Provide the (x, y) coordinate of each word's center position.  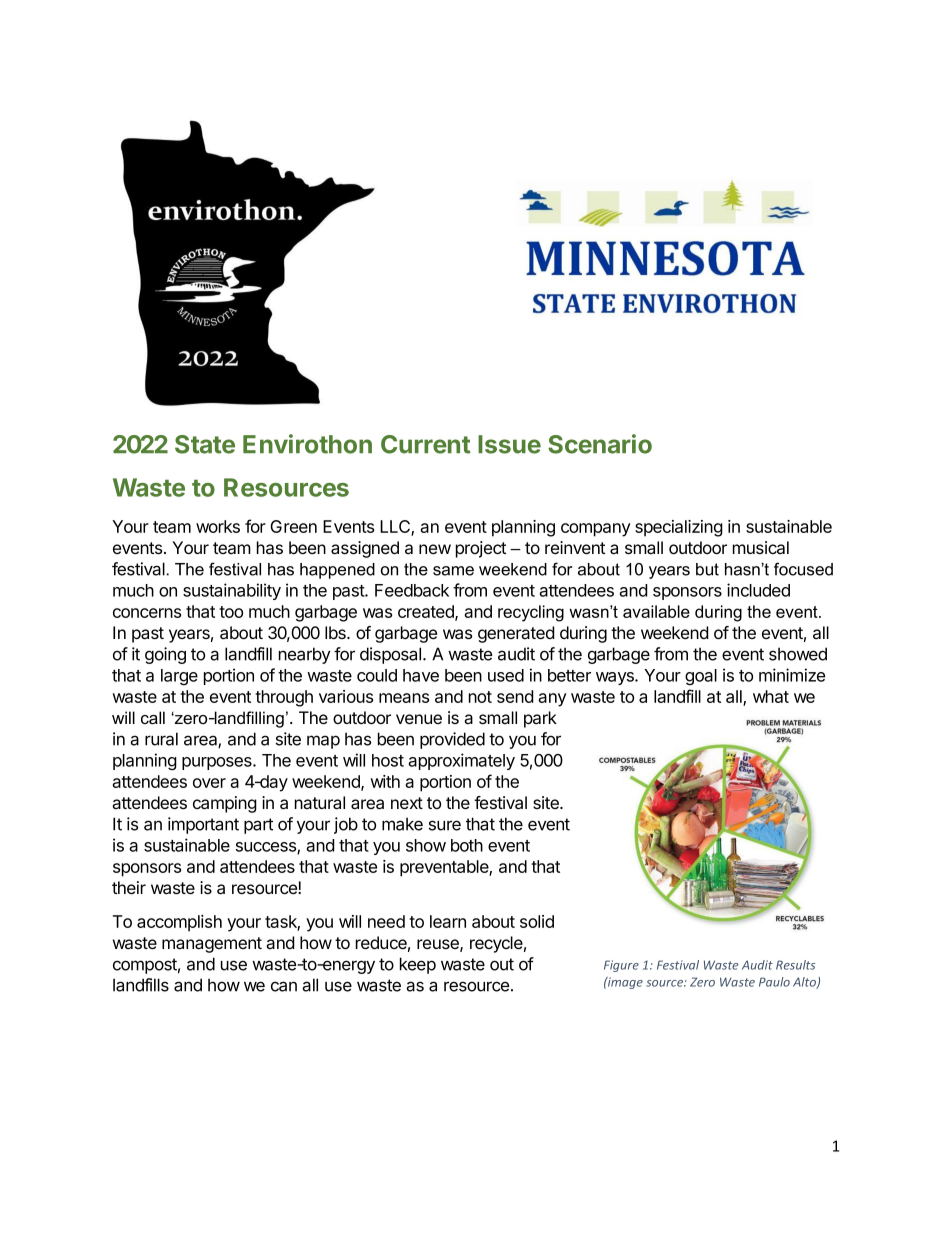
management (212, 945)
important (203, 825)
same (453, 571)
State (205, 444)
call (153, 718)
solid (537, 921)
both (467, 845)
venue (419, 719)
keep (418, 965)
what (771, 696)
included (758, 590)
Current (425, 444)
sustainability (232, 591)
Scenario (600, 444)
